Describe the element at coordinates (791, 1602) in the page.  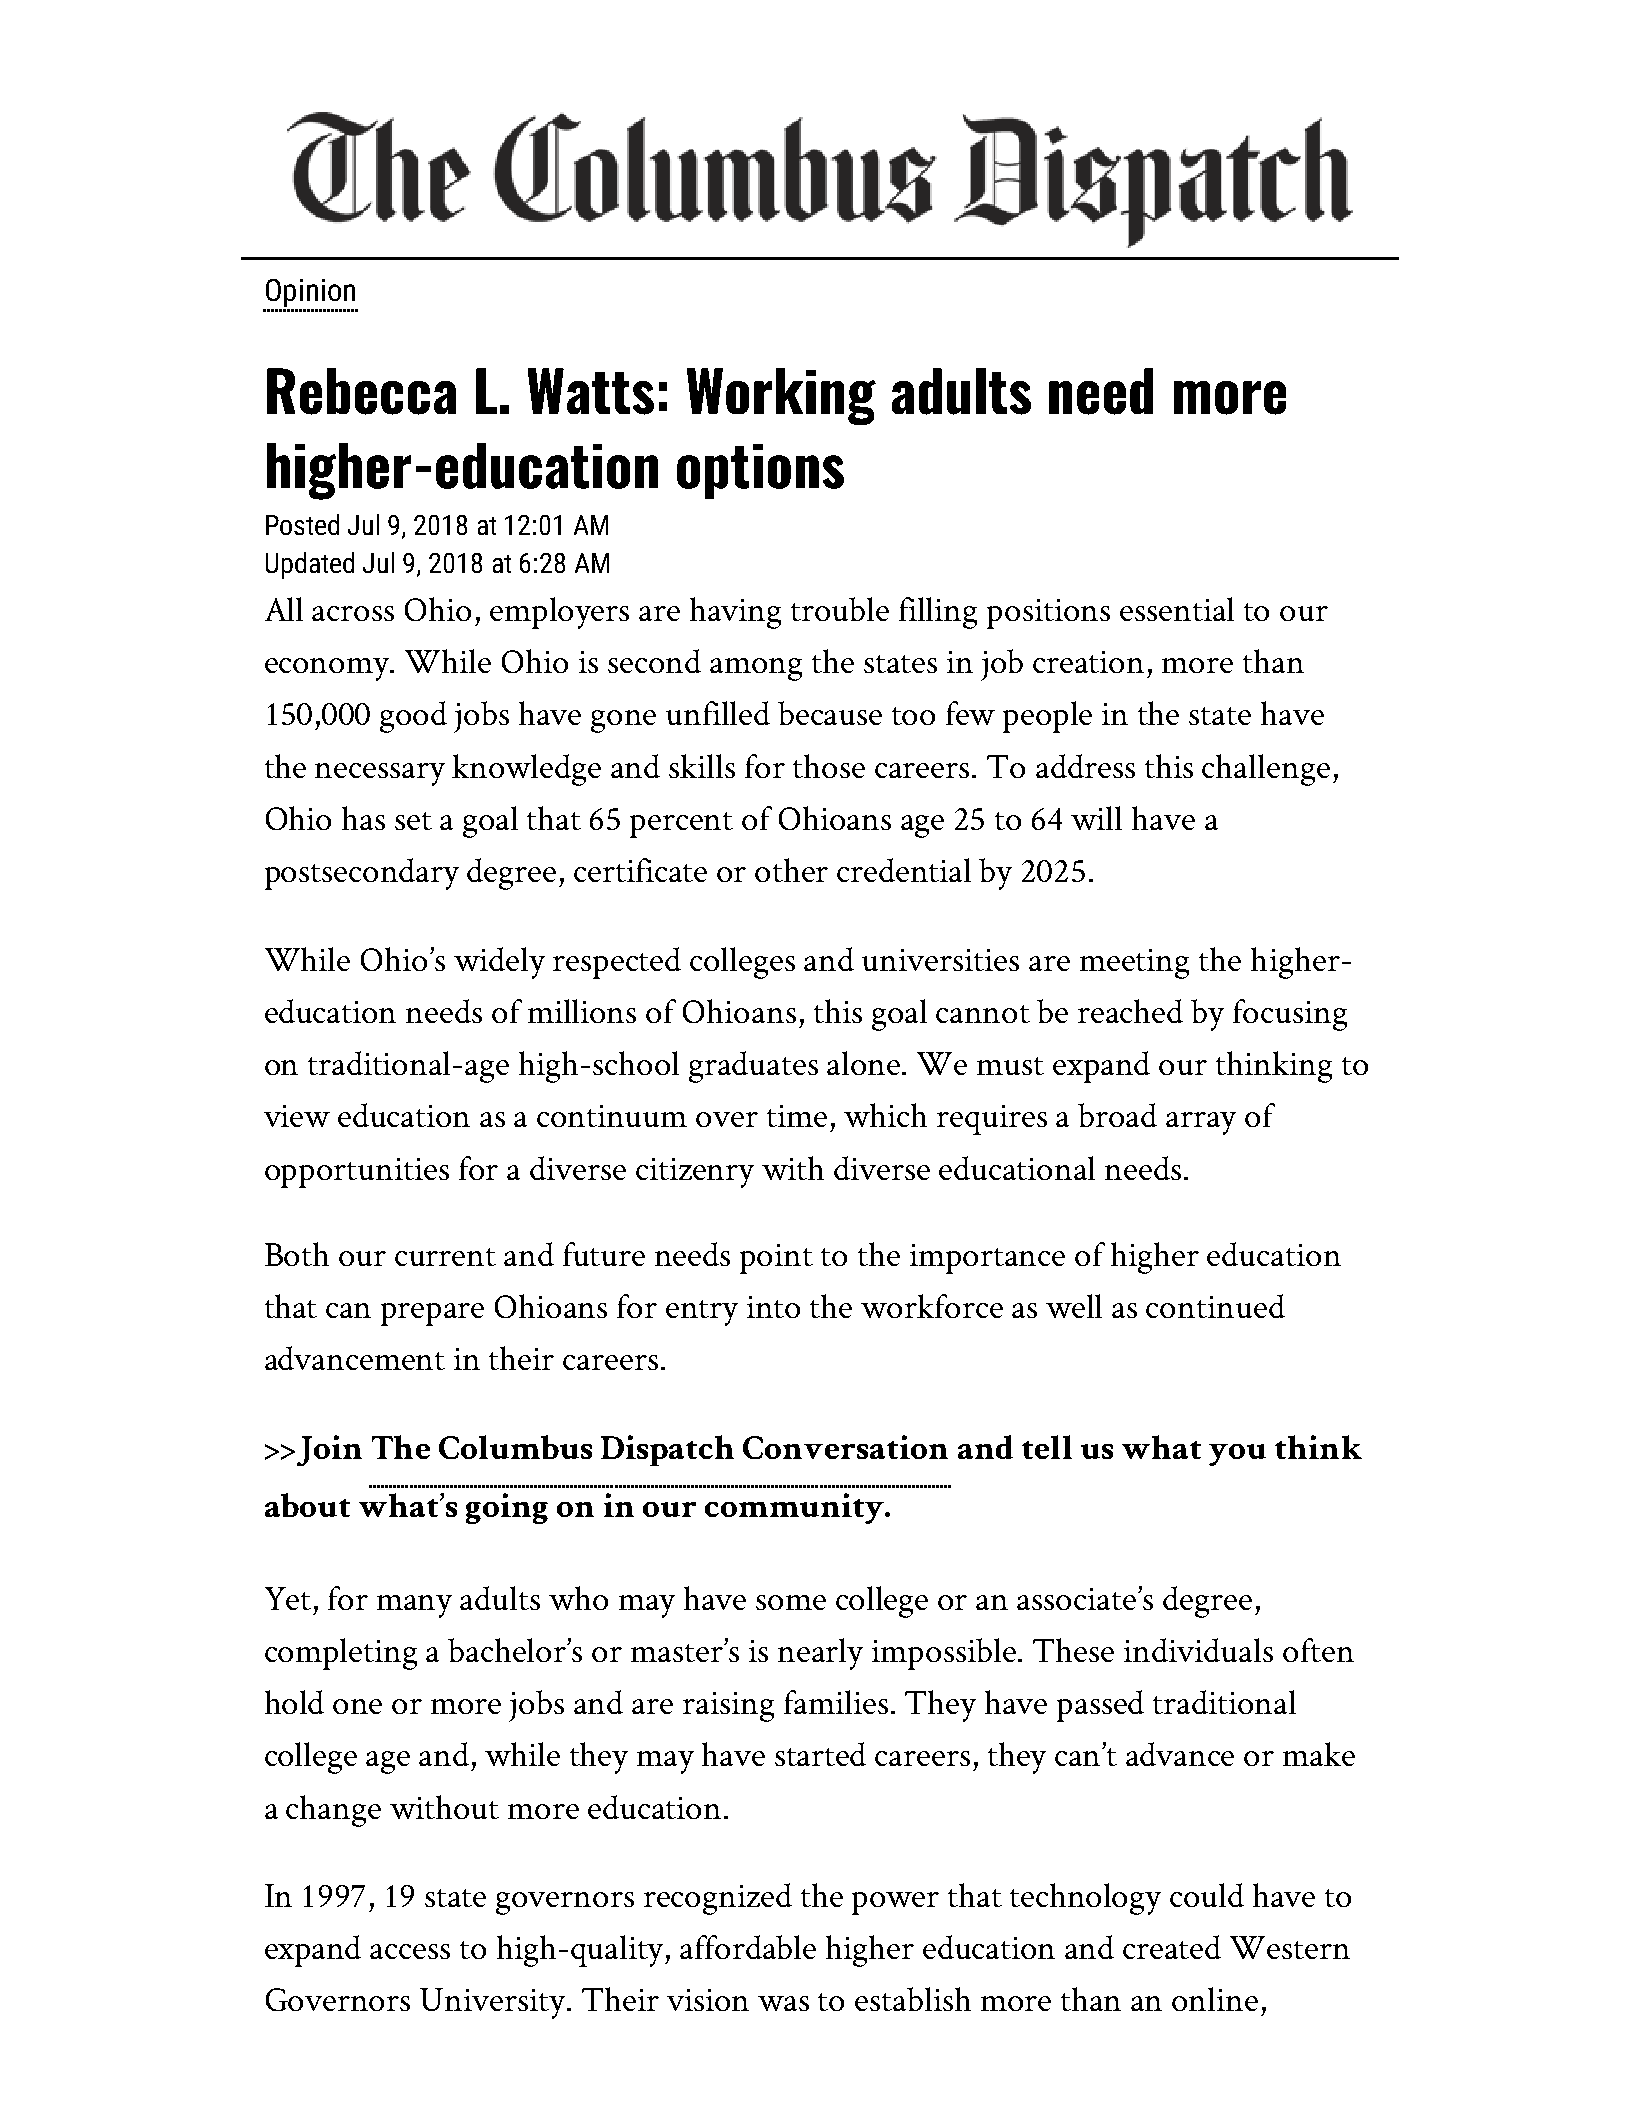
I see `some` at that location.
